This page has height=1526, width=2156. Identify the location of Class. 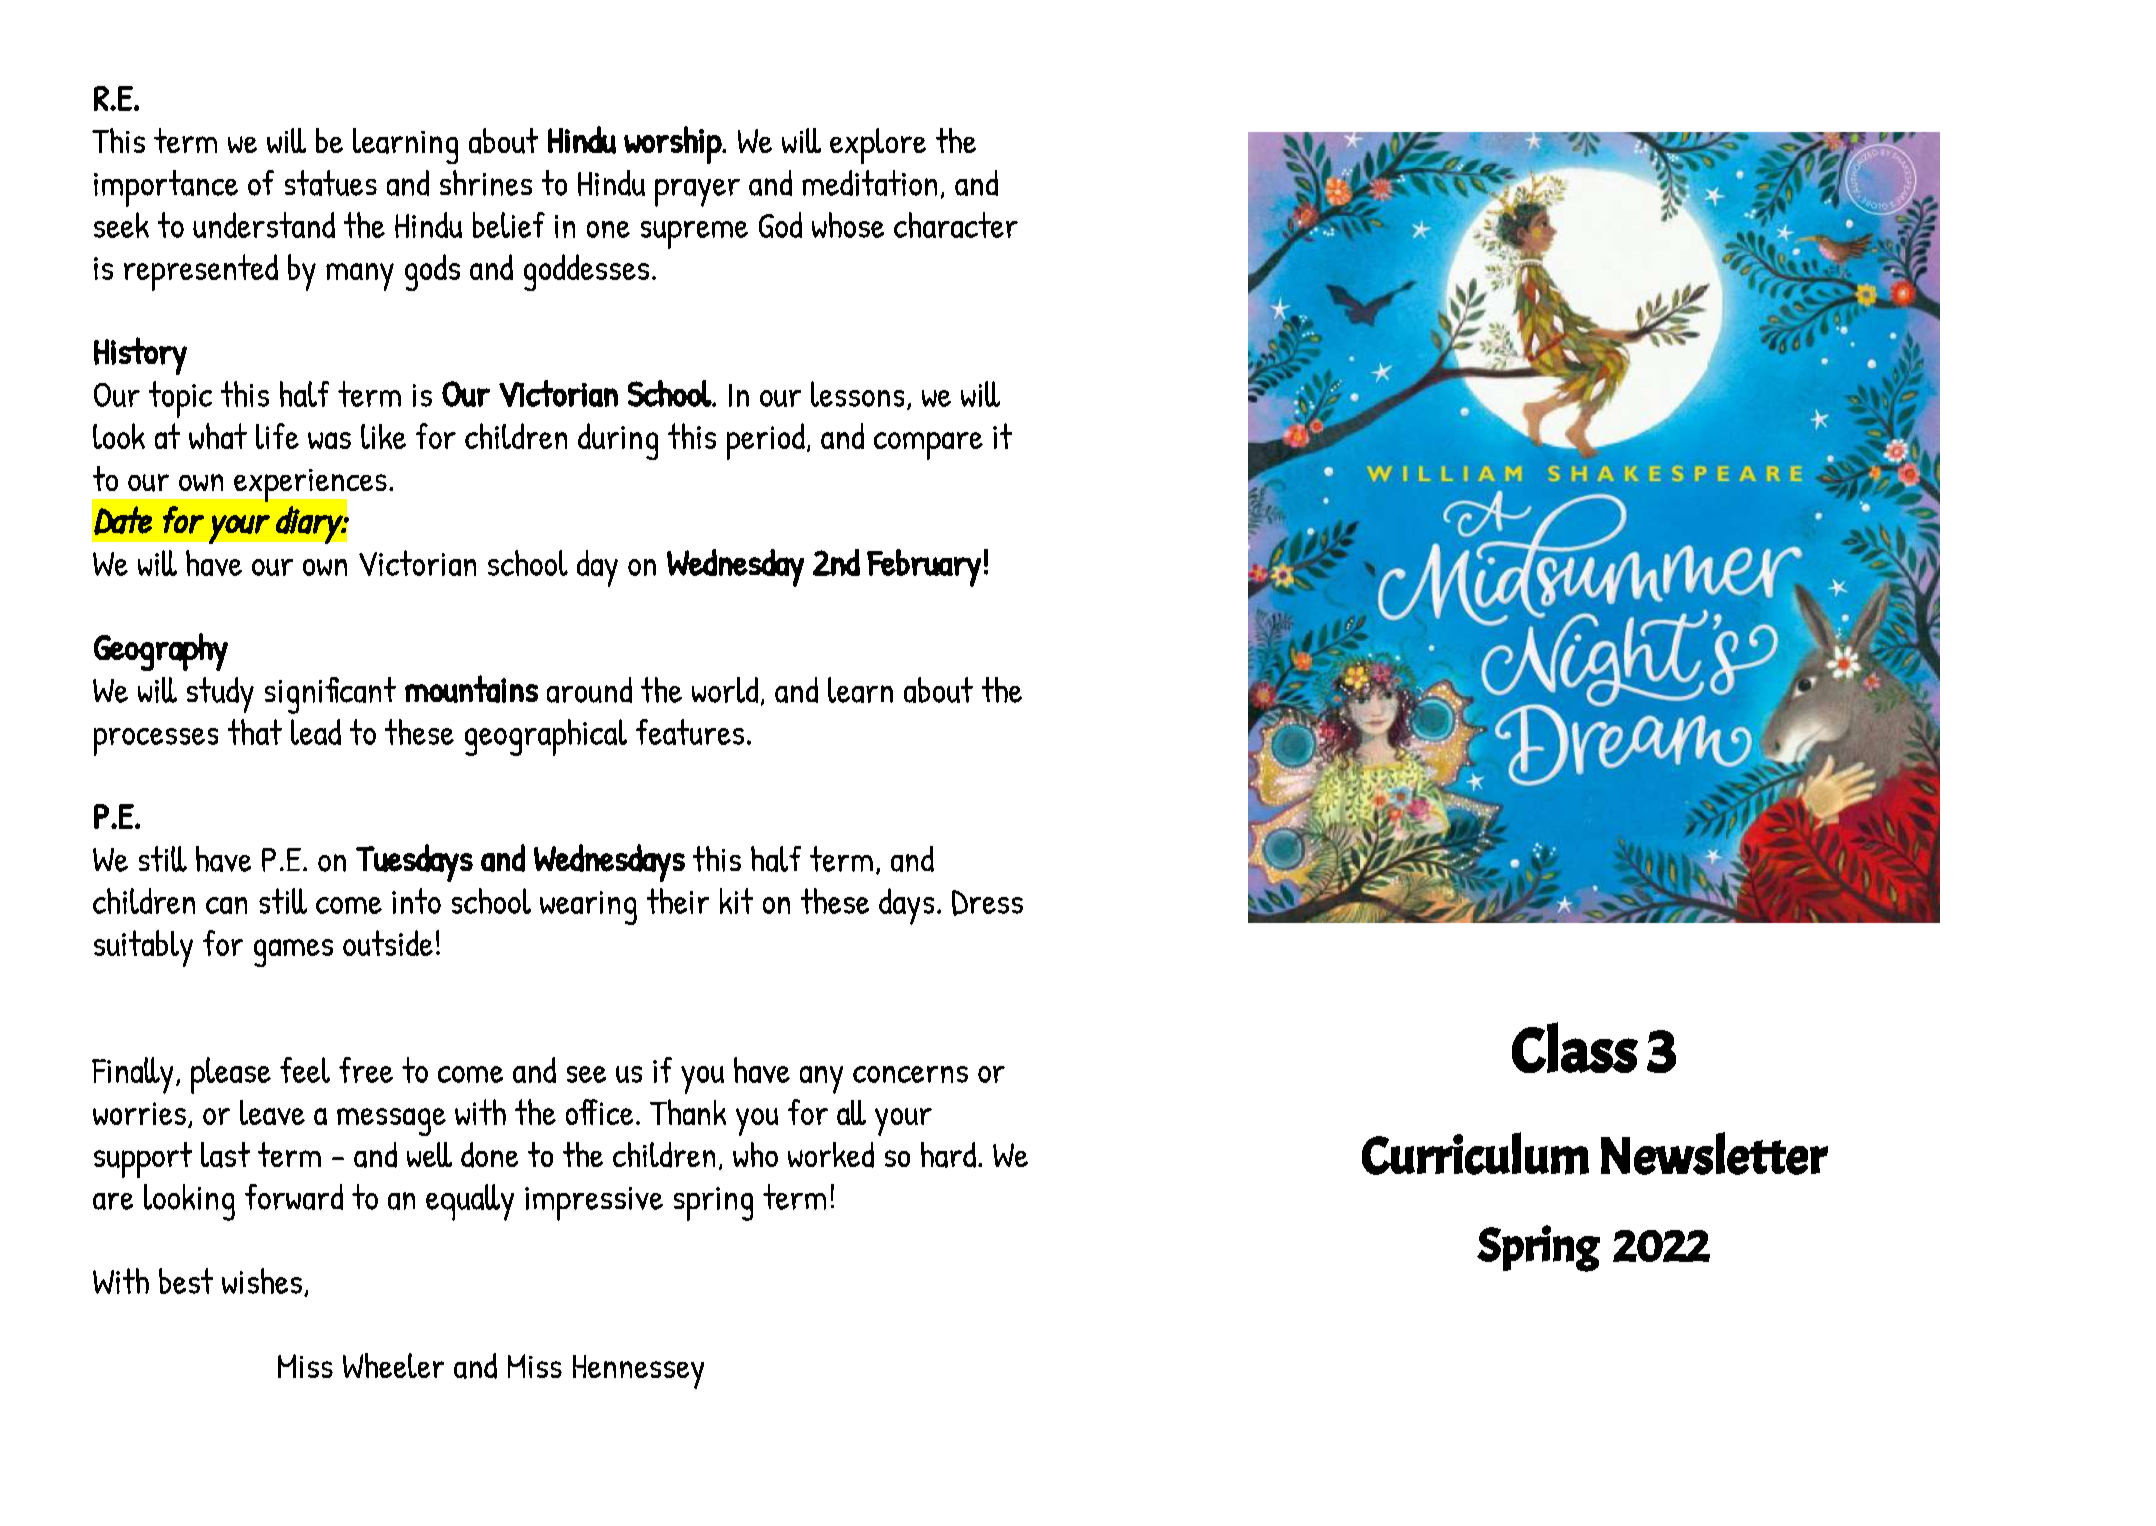
(1575, 1047).
